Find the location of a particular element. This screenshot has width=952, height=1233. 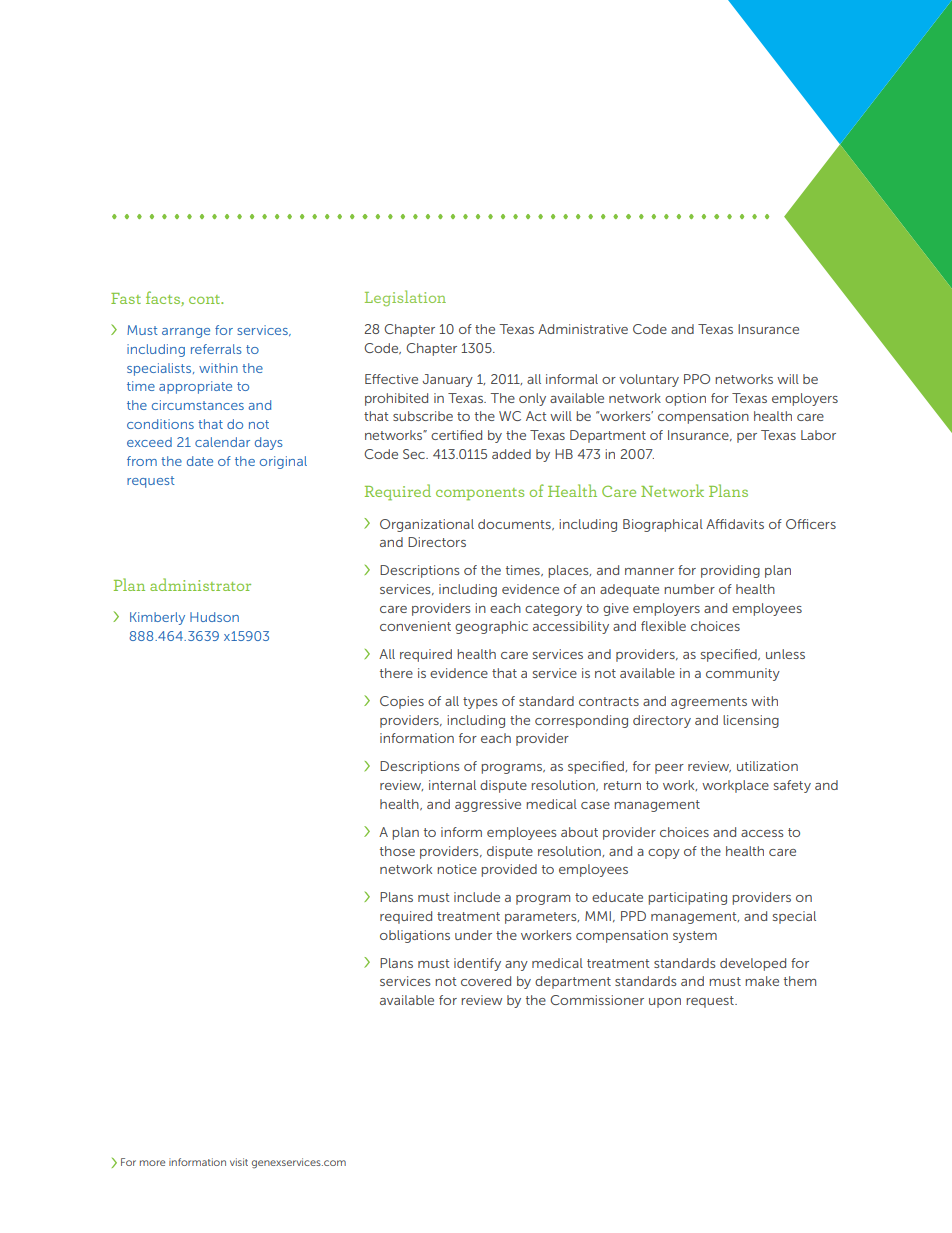

Legislation is located at coordinates (405, 298).
